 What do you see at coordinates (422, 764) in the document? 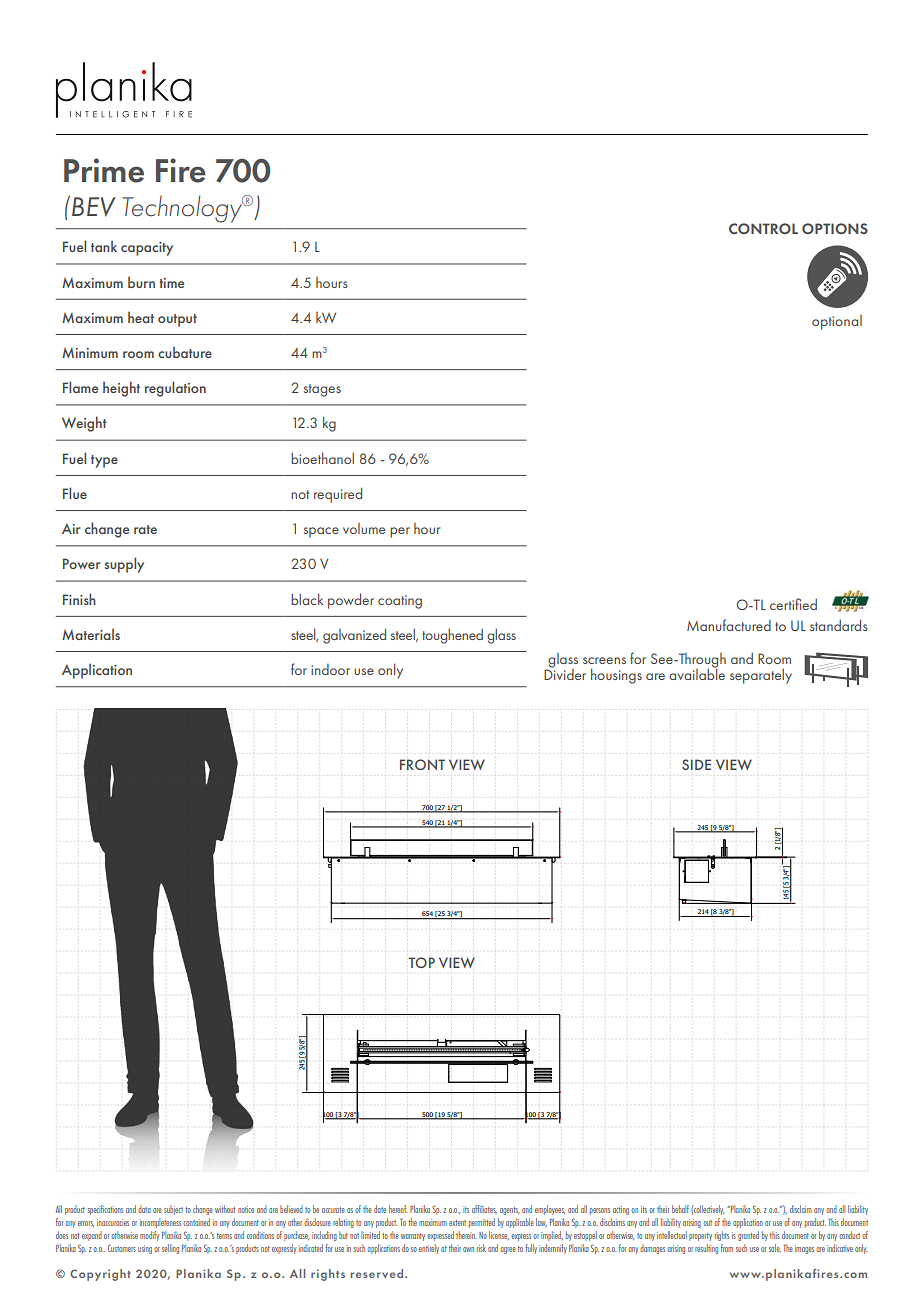
I see `FRONT` at bounding box center [422, 764].
